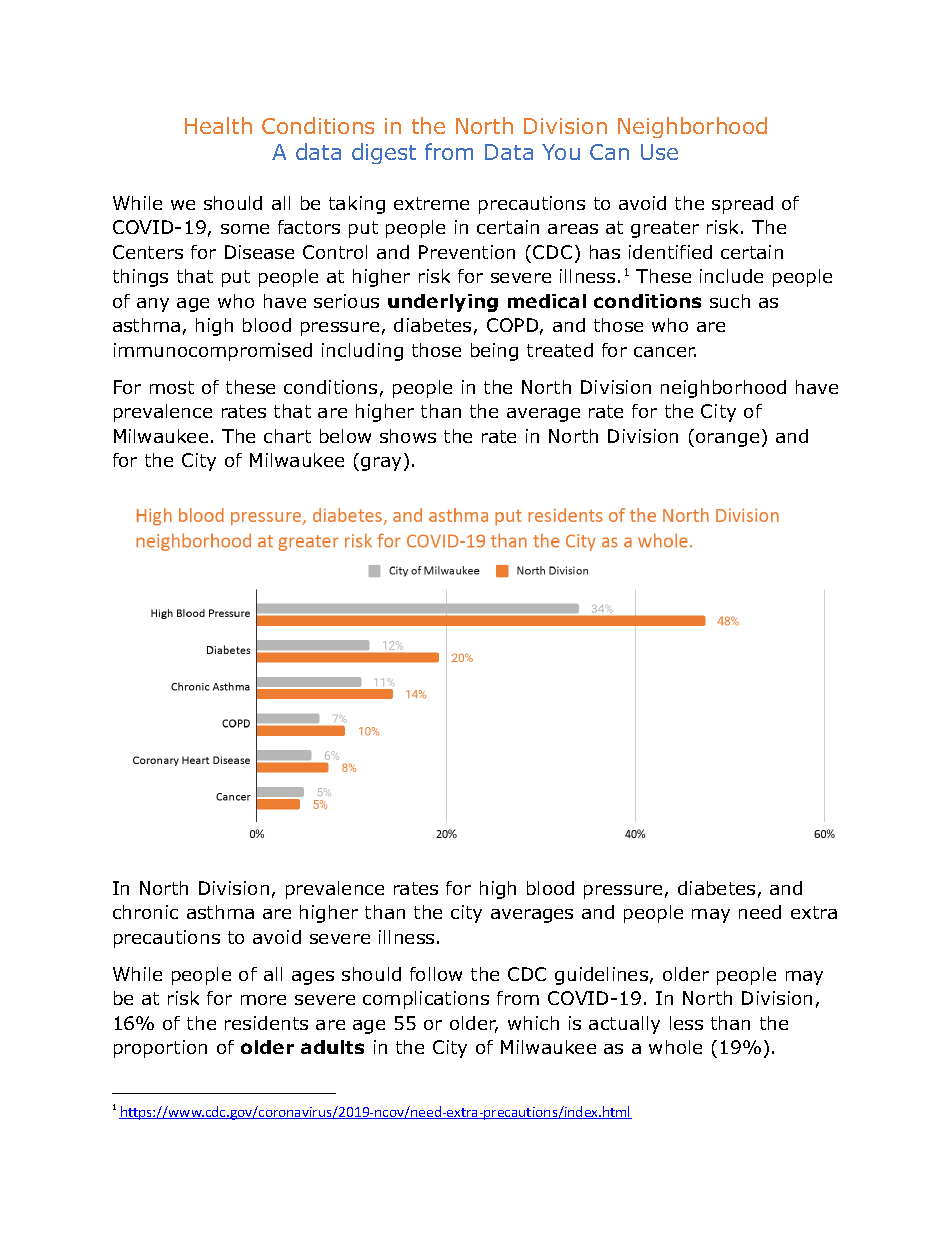 The width and height of the document is (952, 1233). What do you see at coordinates (213, 352) in the document?
I see `immunocompromised` at bounding box center [213, 352].
